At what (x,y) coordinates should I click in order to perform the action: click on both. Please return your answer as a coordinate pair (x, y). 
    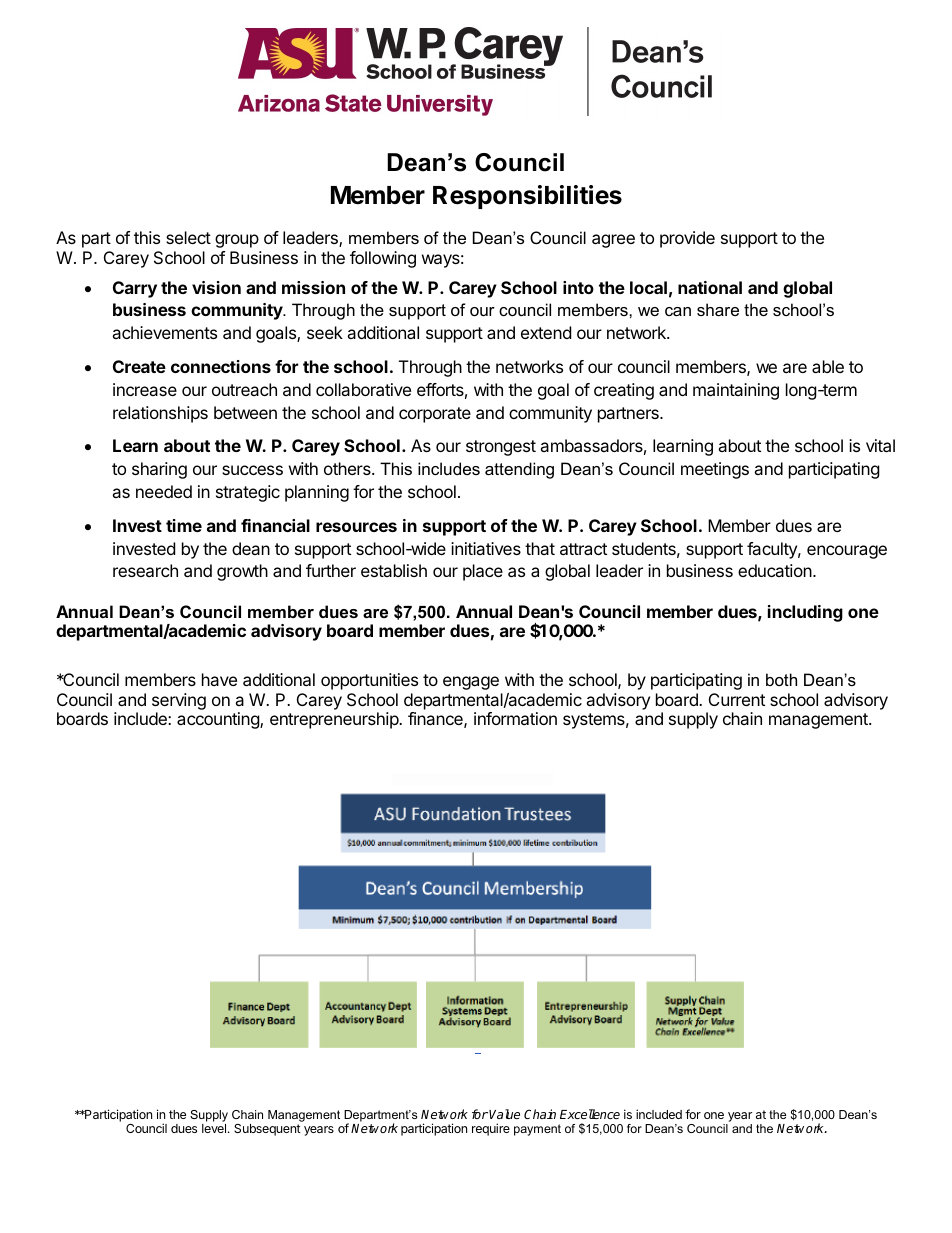
    Looking at the image, I should click on (781, 679).
